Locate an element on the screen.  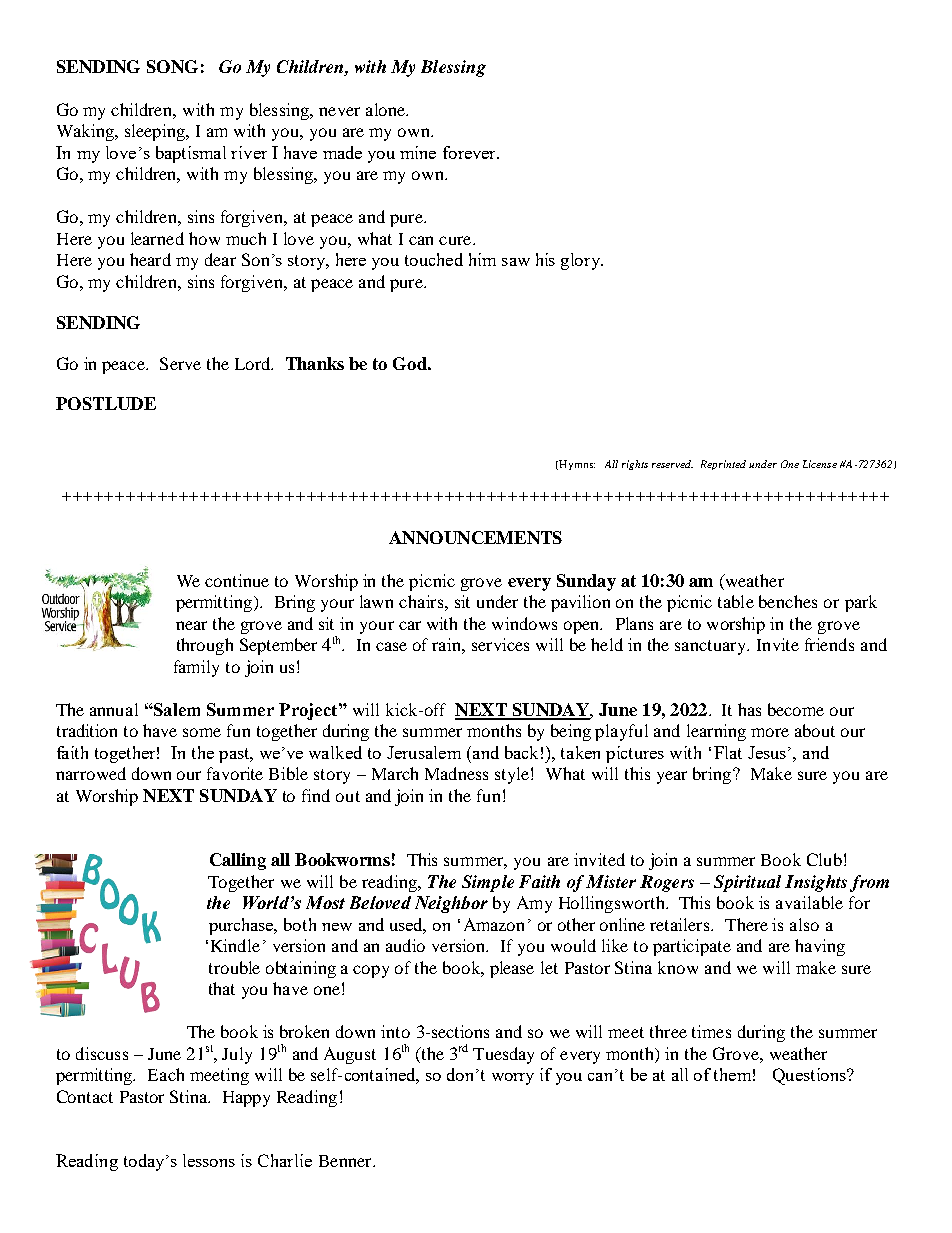
lessons is located at coordinates (209, 1160).
